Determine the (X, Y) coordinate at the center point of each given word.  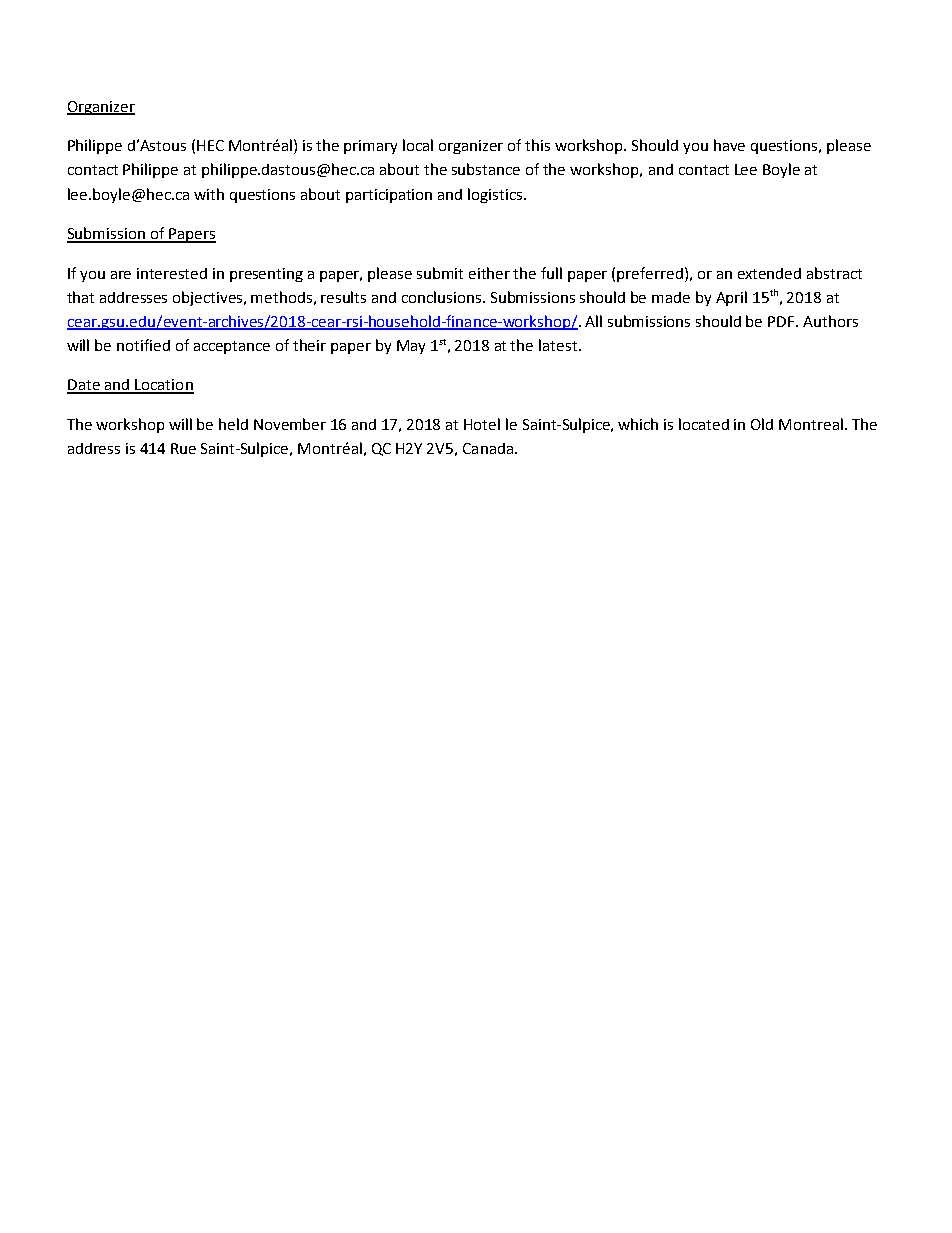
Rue (183, 448)
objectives (209, 298)
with (209, 194)
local (418, 145)
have (729, 145)
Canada (488, 448)
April (731, 298)
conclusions (443, 297)
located (704, 424)
